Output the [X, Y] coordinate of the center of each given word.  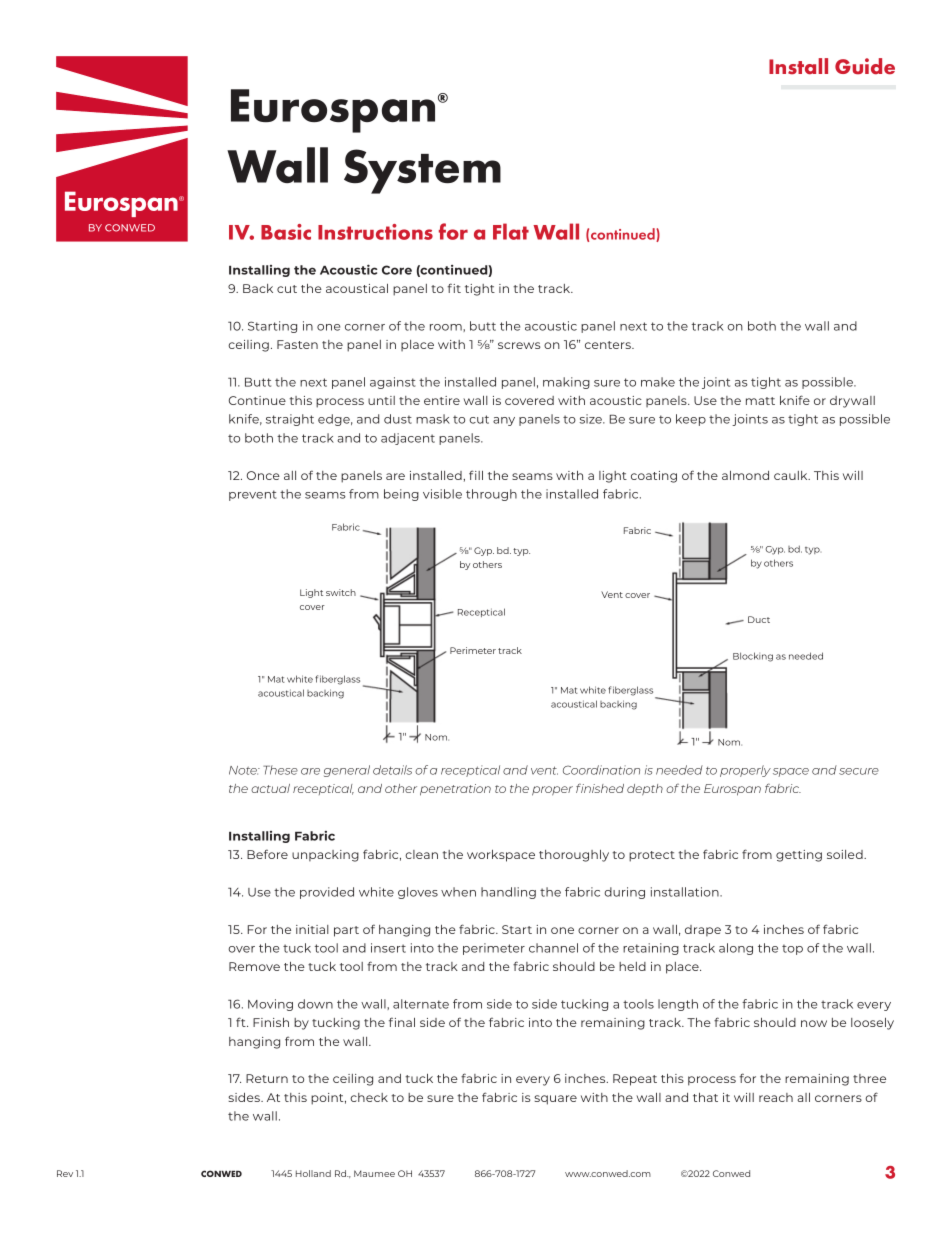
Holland [313, 1173]
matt [760, 401]
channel [553, 948]
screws [519, 345]
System [422, 171]
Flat [511, 231]
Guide [865, 66]
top [792, 949]
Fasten [297, 344]
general [347, 771]
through [491, 495]
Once [263, 475]
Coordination [601, 770]
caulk [792, 475]
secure [859, 771]
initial [312, 929]
